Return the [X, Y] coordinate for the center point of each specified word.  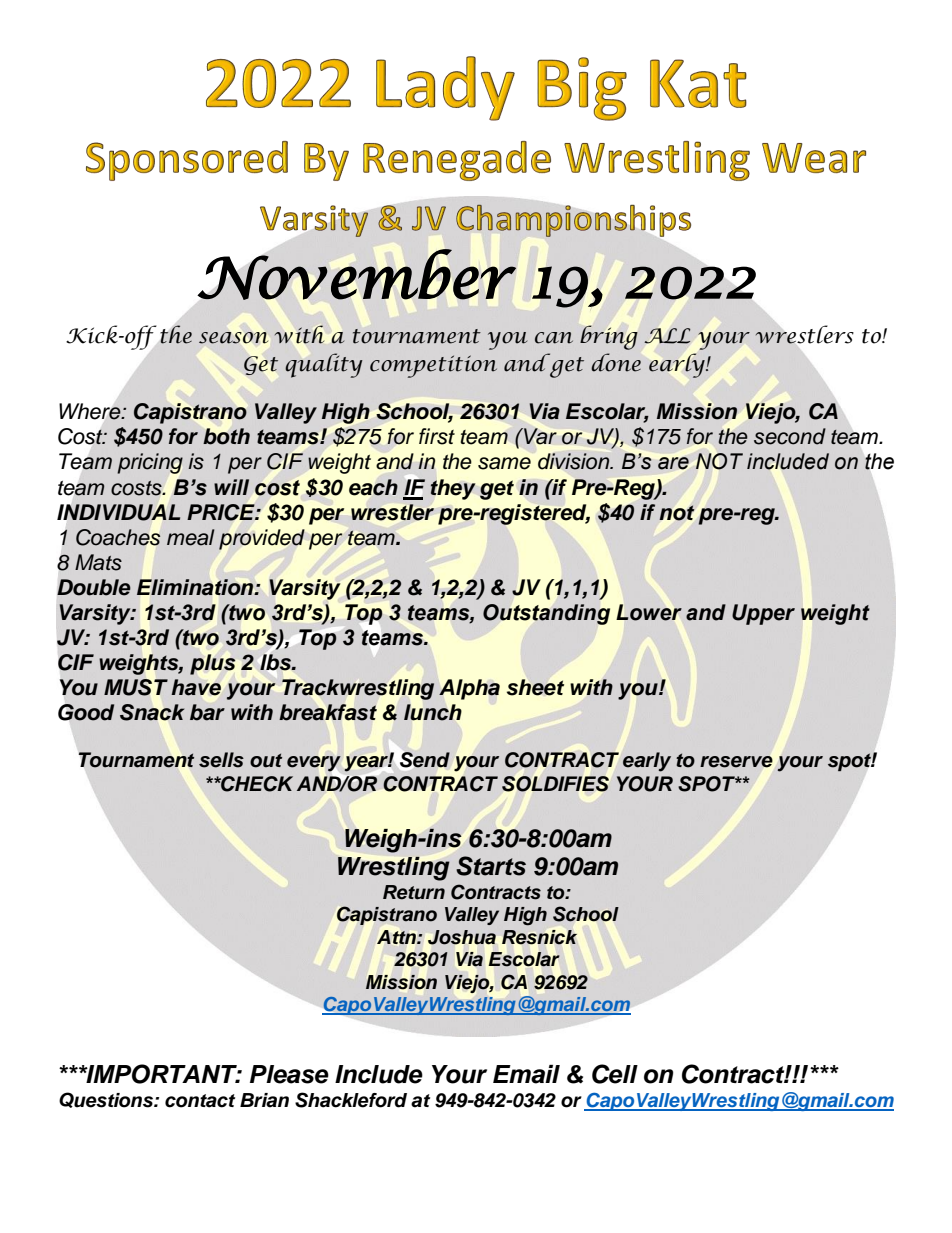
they [453, 489]
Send [425, 760]
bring [609, 337]
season [233, 338]
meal [191, 537]
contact [200, 1101]
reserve [736, 762]
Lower [649, 612]
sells [221, 760]
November [357, 274]
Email [526, 1074]
